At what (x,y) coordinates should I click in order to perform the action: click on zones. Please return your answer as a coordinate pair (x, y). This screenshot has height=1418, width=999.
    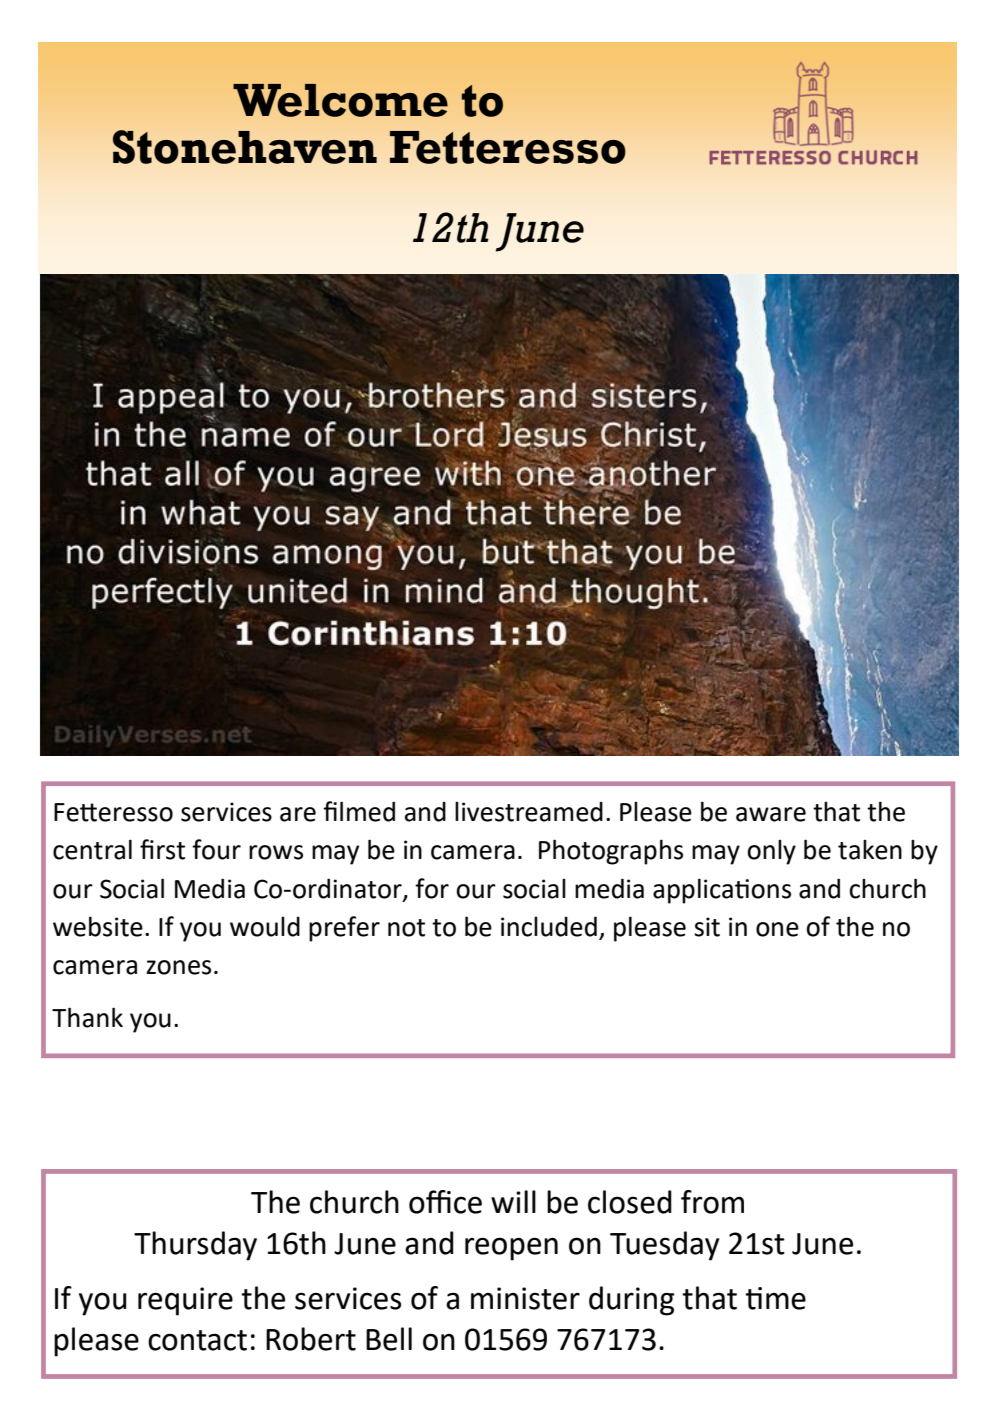
    Looking at the image, I should click on (178, 967).
